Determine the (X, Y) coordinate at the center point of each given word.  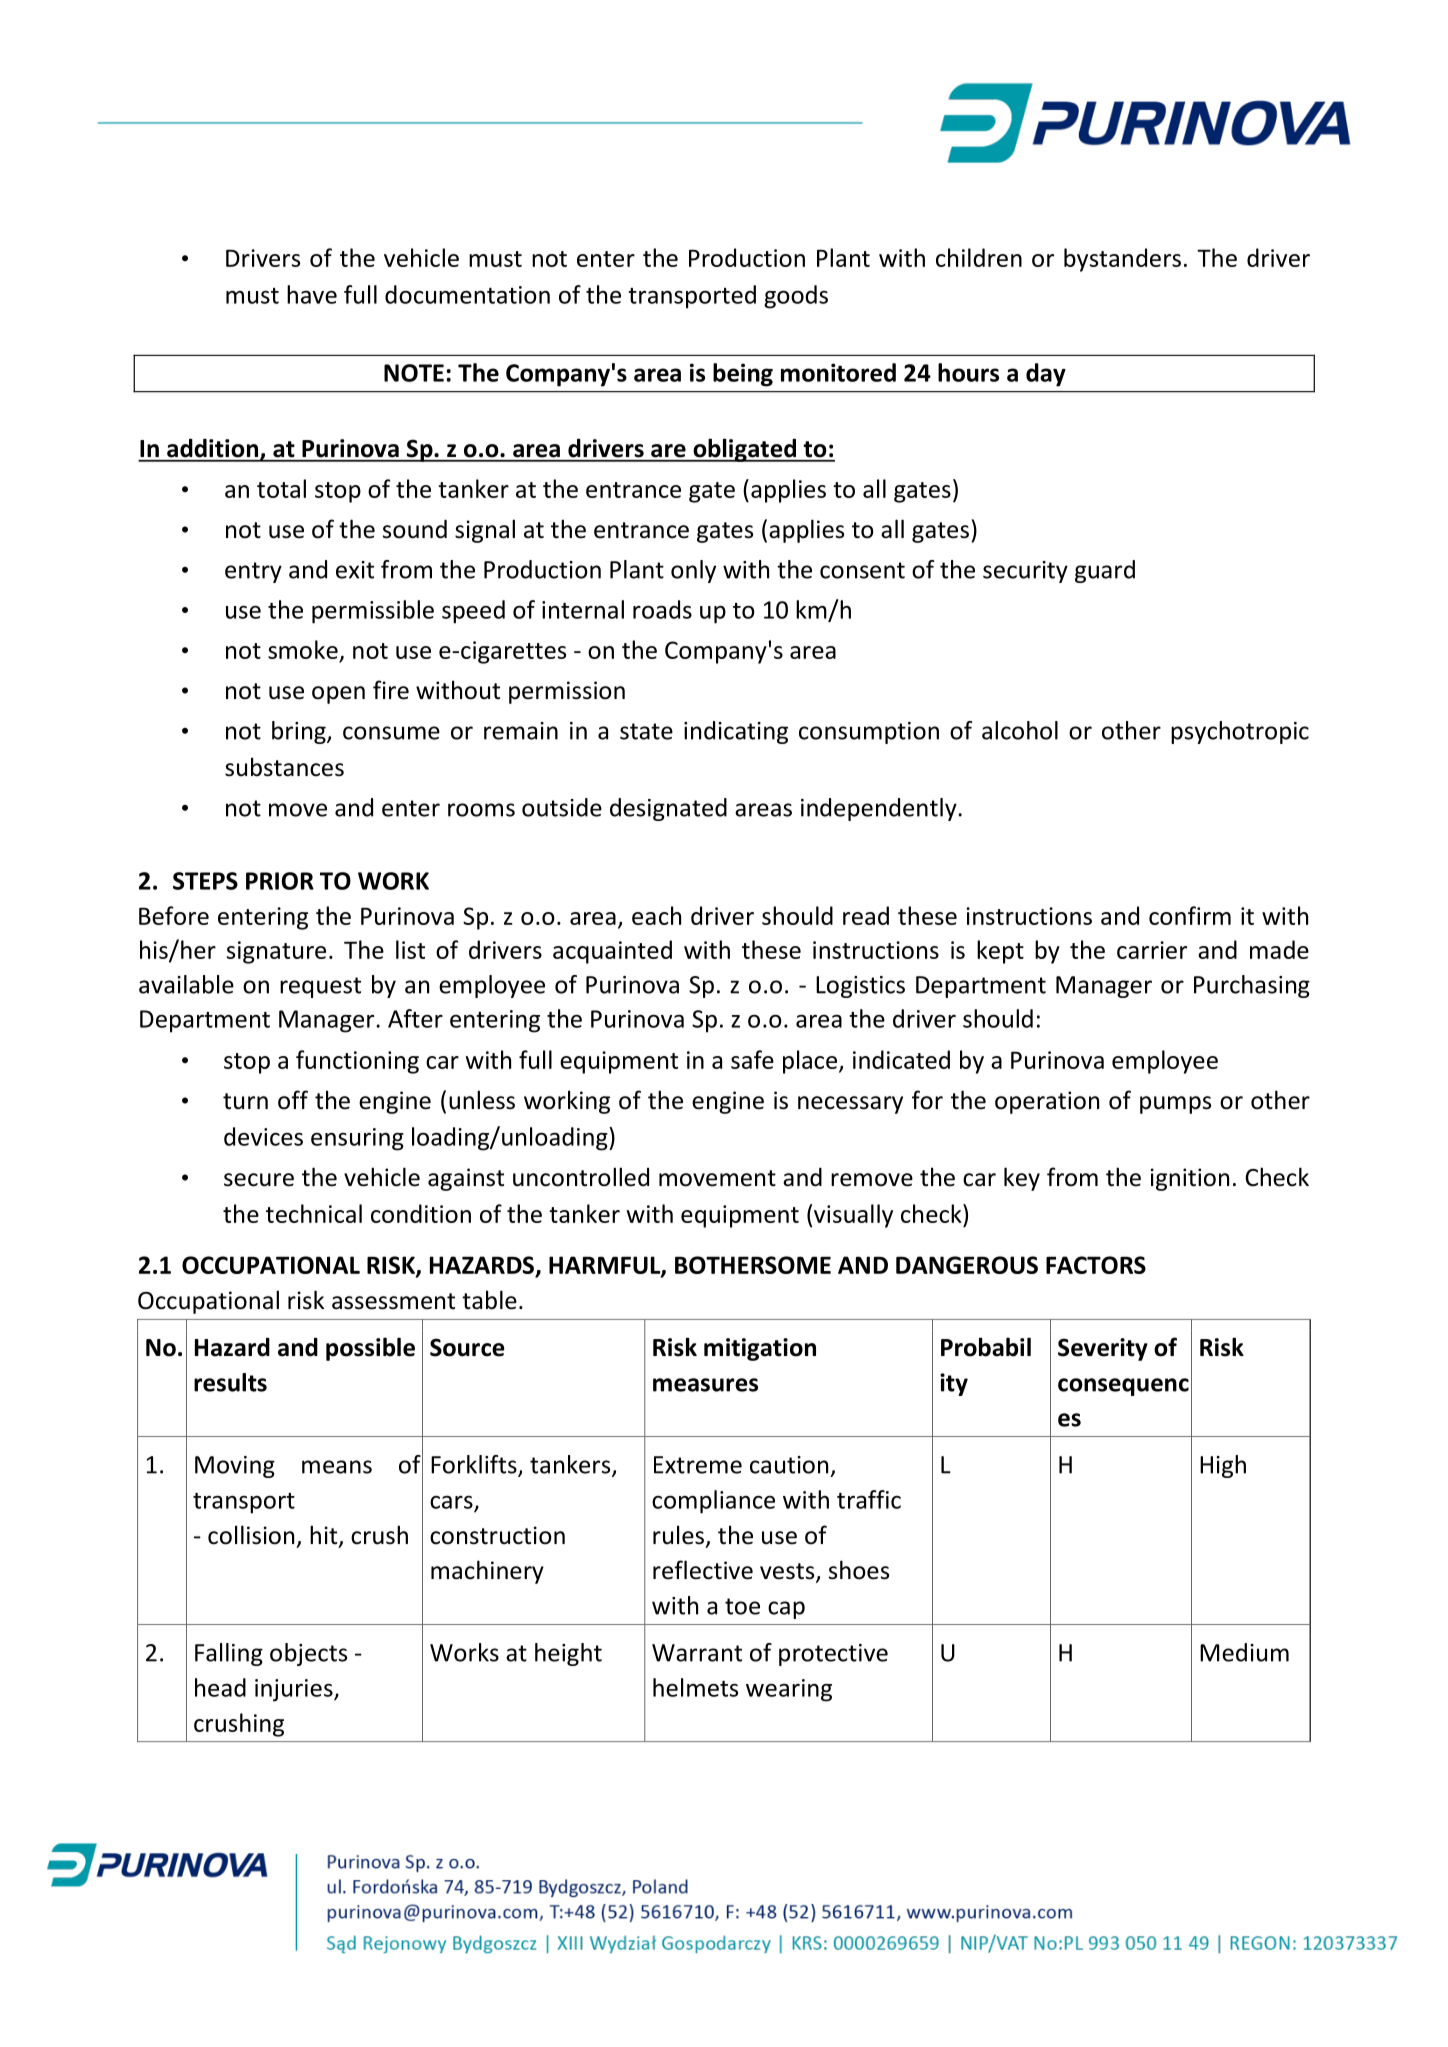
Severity (1103, 1349)
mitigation (760, 1349)
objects (308, 1654)
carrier (1152, 950)
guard (1105, 571)
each (656, 915)
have (312, 294)
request (320, 987)
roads (662, 609)
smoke (304, 651)
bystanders (1122, 260)
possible (370, 1349)
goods (796, 297)
